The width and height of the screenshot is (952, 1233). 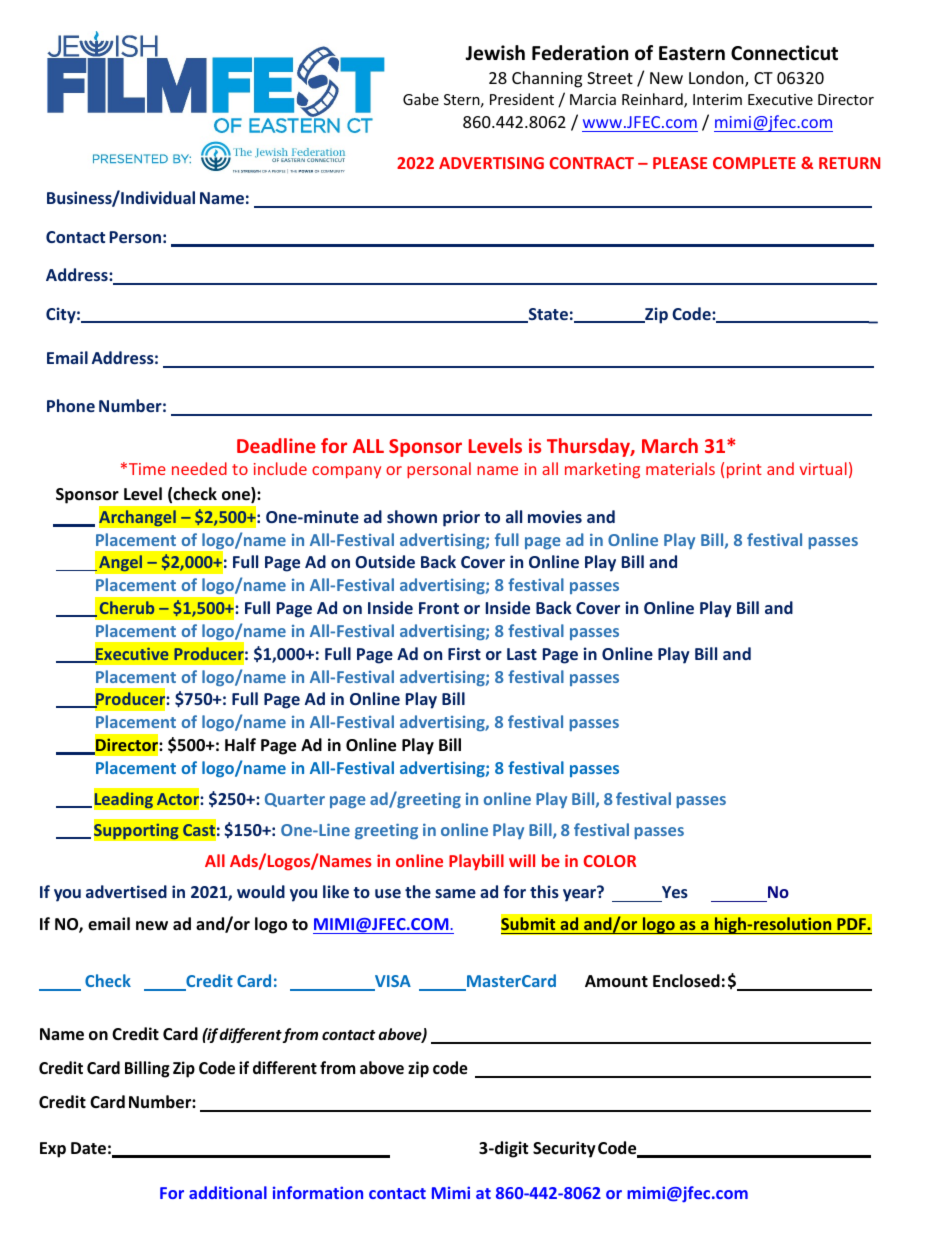 I want to click on information, so click(x=318, y=1192).
